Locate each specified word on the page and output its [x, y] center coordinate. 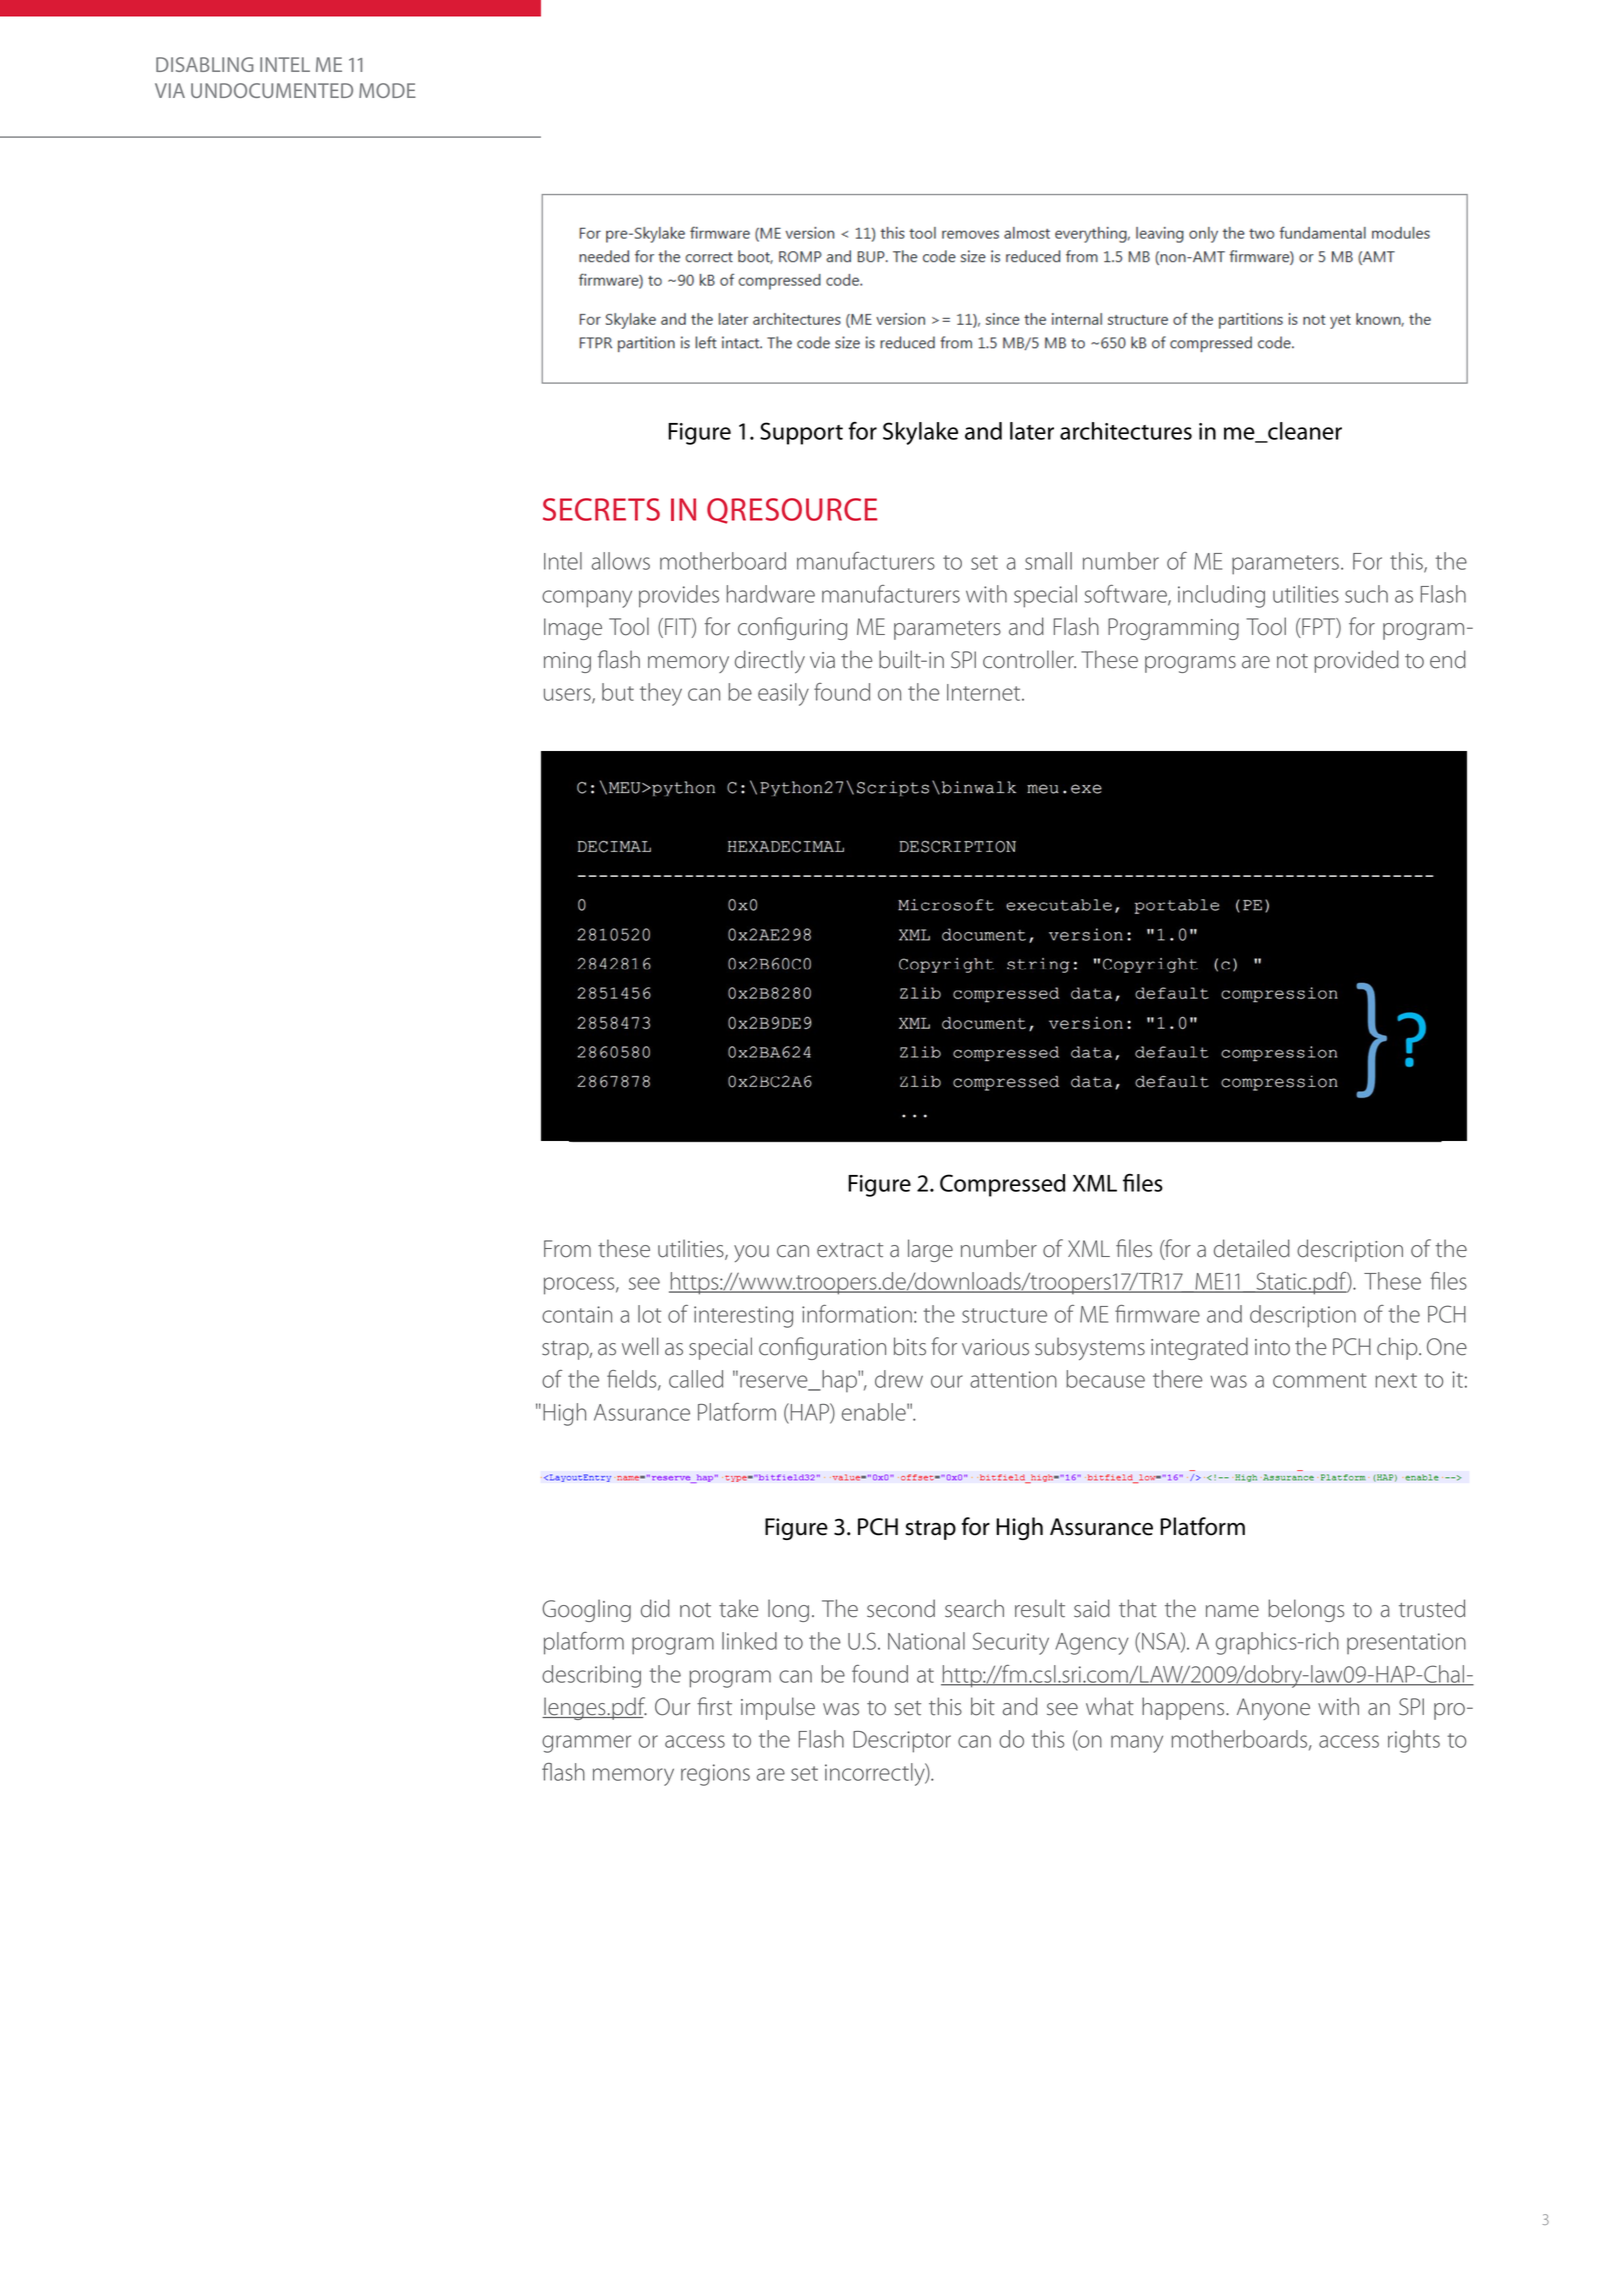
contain [577, 1314]
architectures [1126, 431]
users [568, 695]
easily [783, 694]
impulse [778, 1708]
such [1366, 594]
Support [801, 433]
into [1272, 1347]
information [857, 1314]
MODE [387, 90]
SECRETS [601, 509]
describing [591, 1676]
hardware [771, 594]
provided [1356, 661]
